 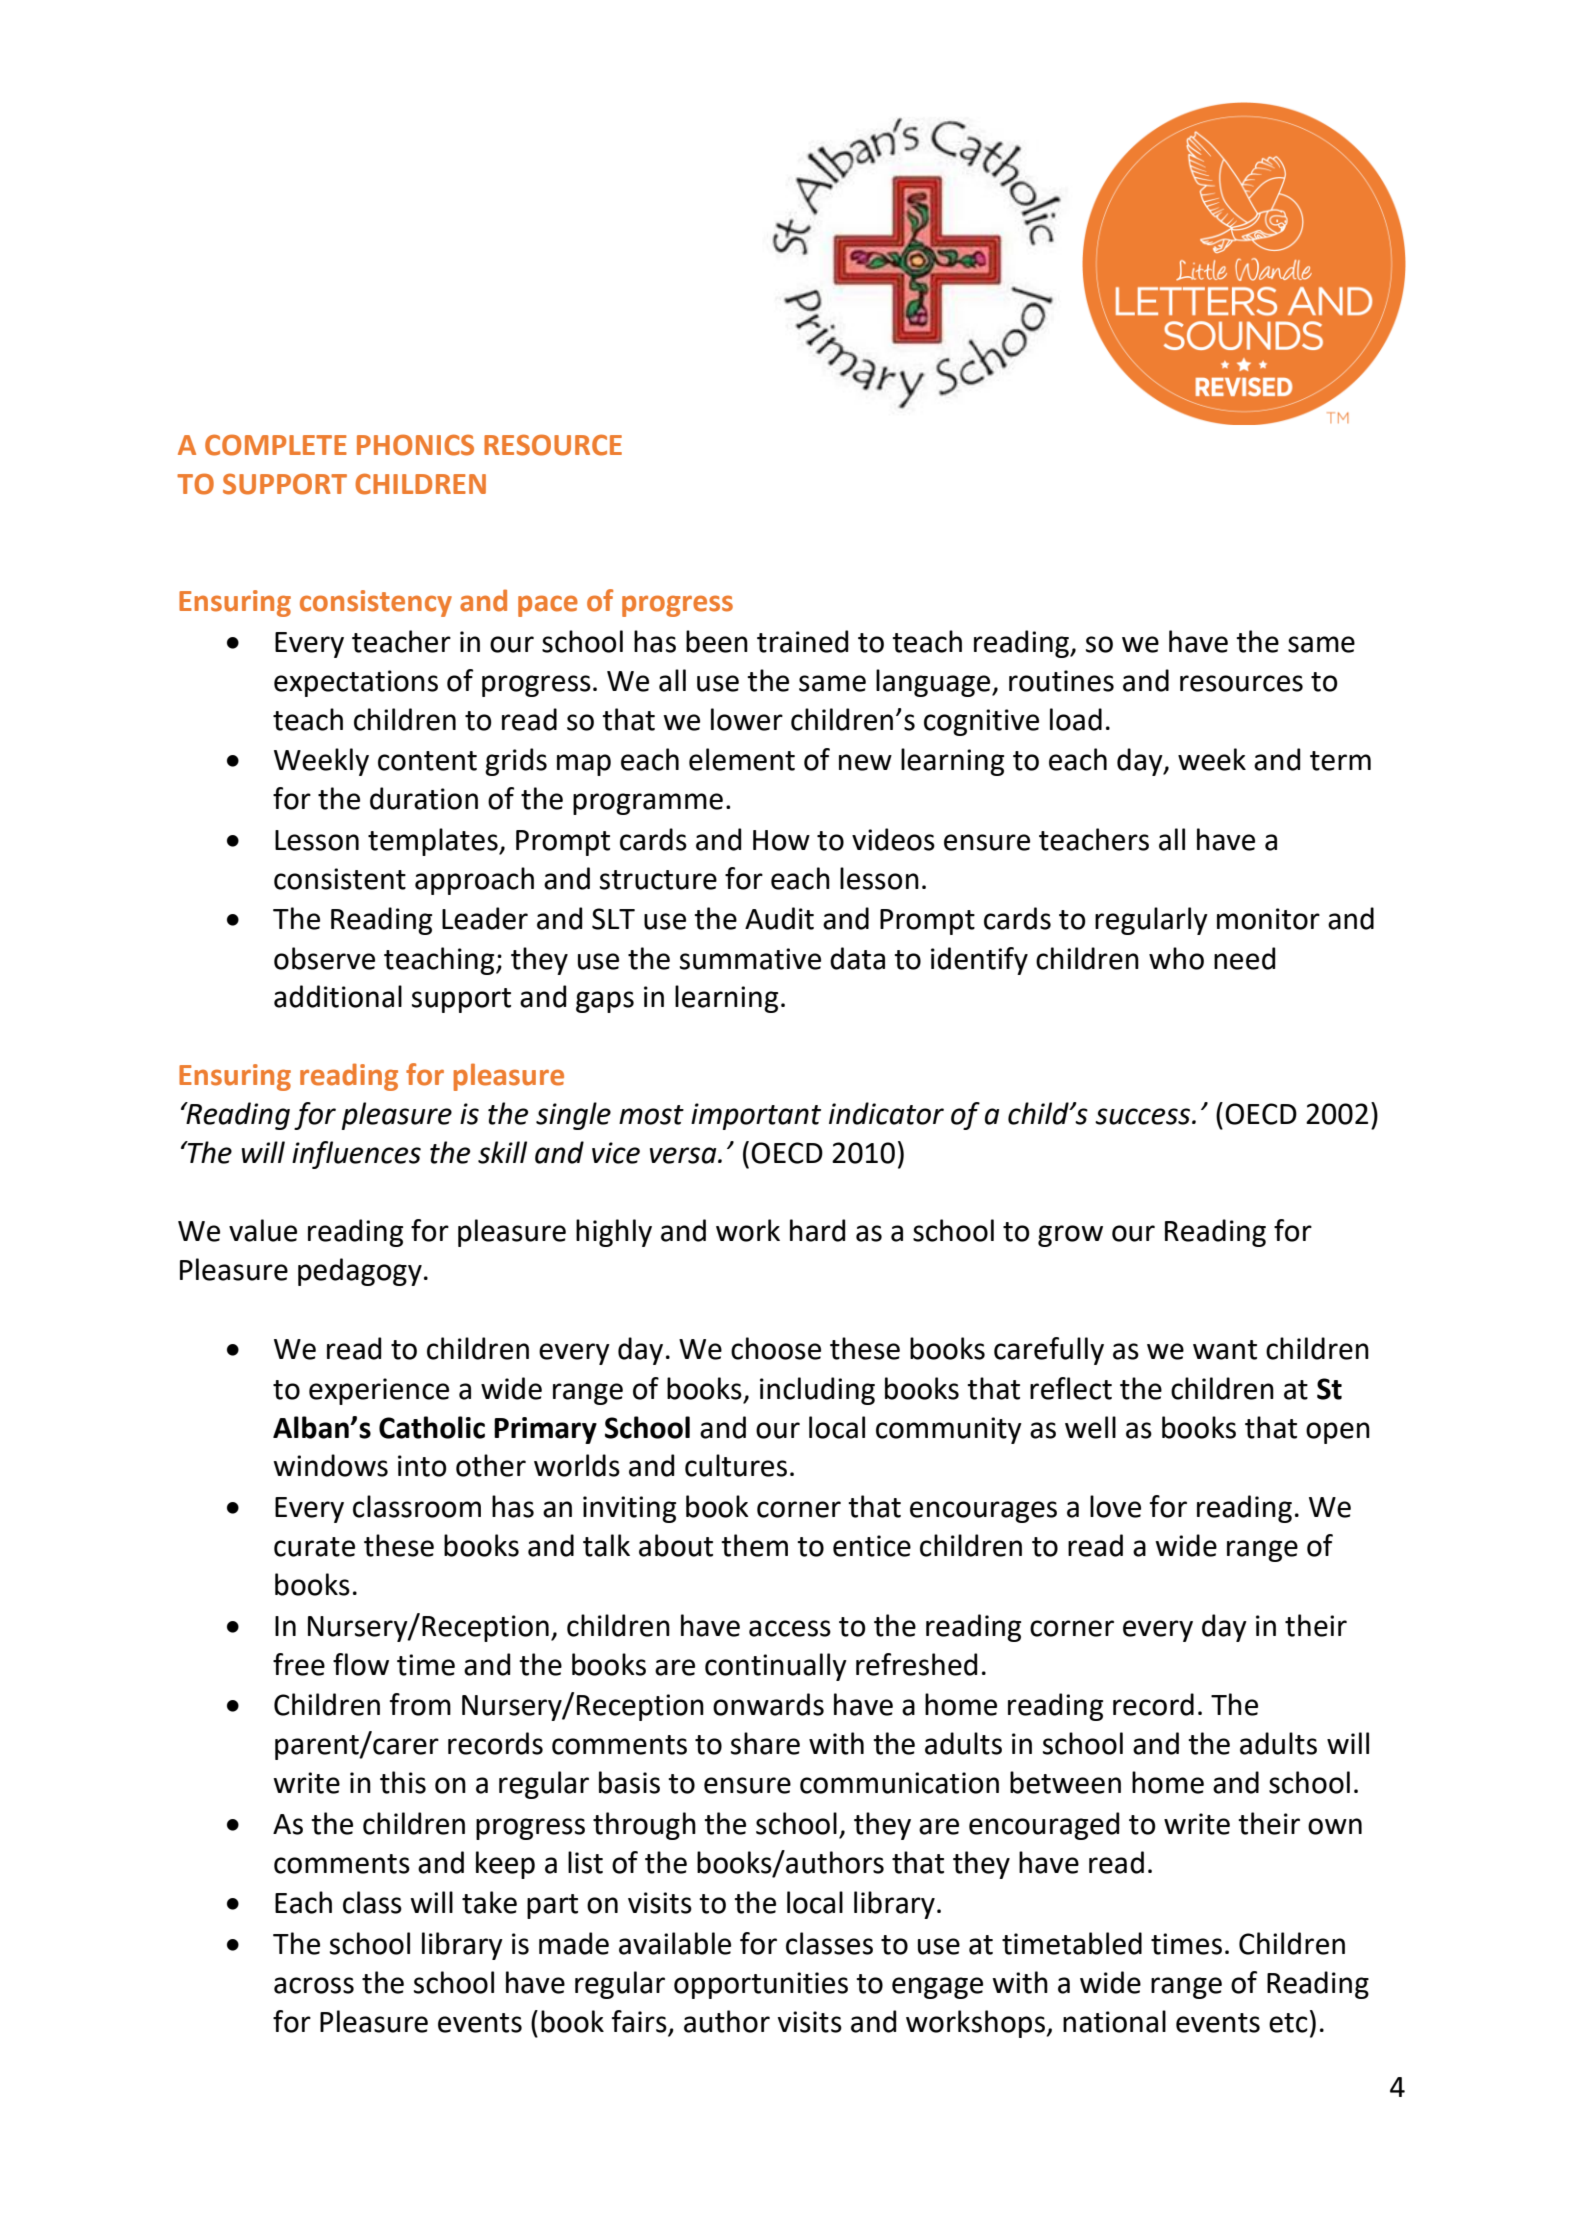 What do you see at coordinates (802, 641) in the screenshot?
I see `trained` at bounding box center [802, 641].
